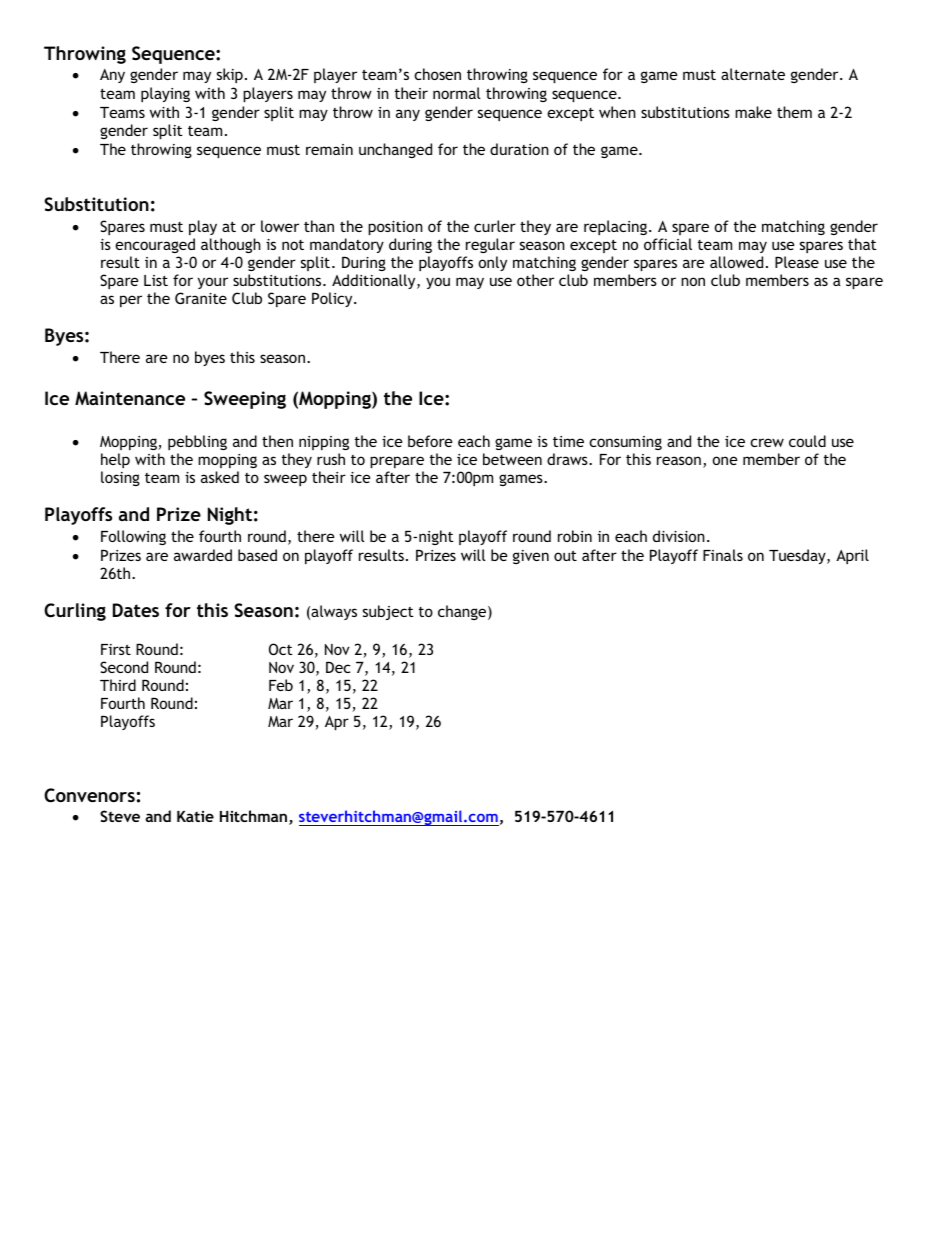 The image size is (952, 1233). I want to click on skip, so click(230, 75).
